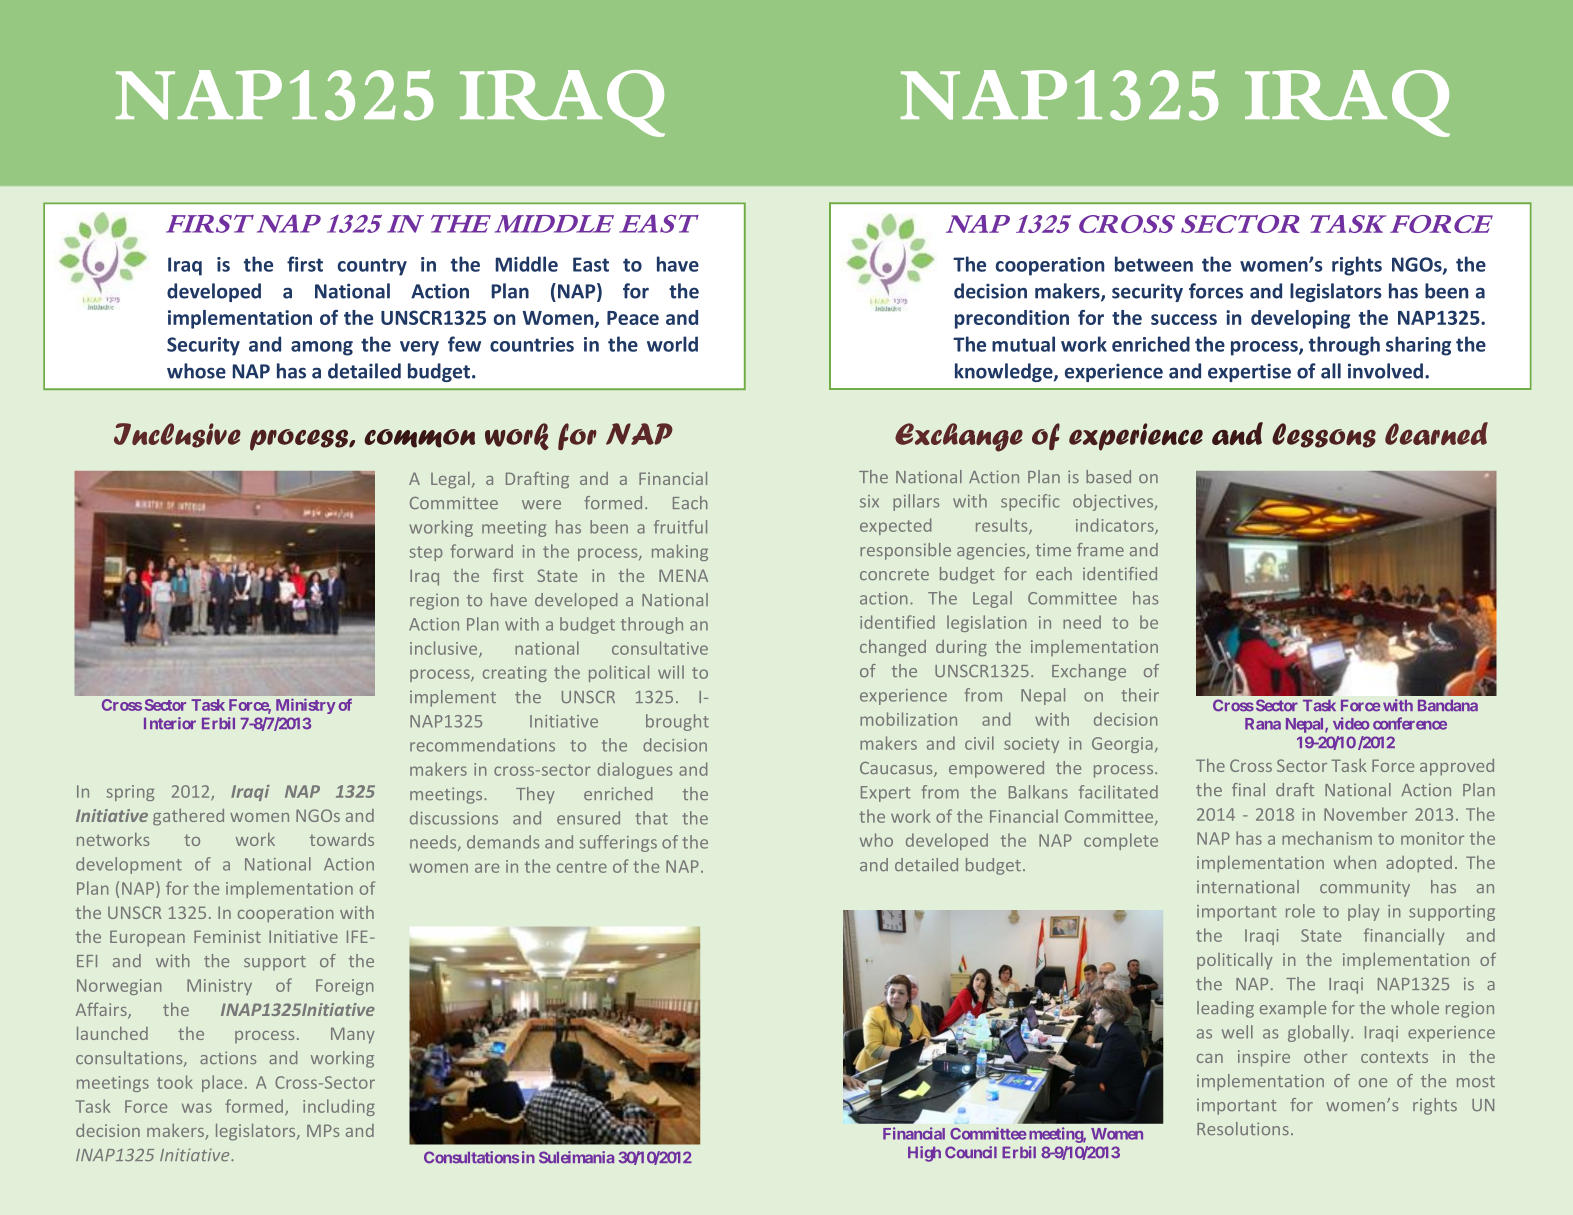 The image size is (1573, 1215). What do you see at coordinates (1100, 549) in the screenshot?
I see `frame` at bounding box center [1100, 549].
